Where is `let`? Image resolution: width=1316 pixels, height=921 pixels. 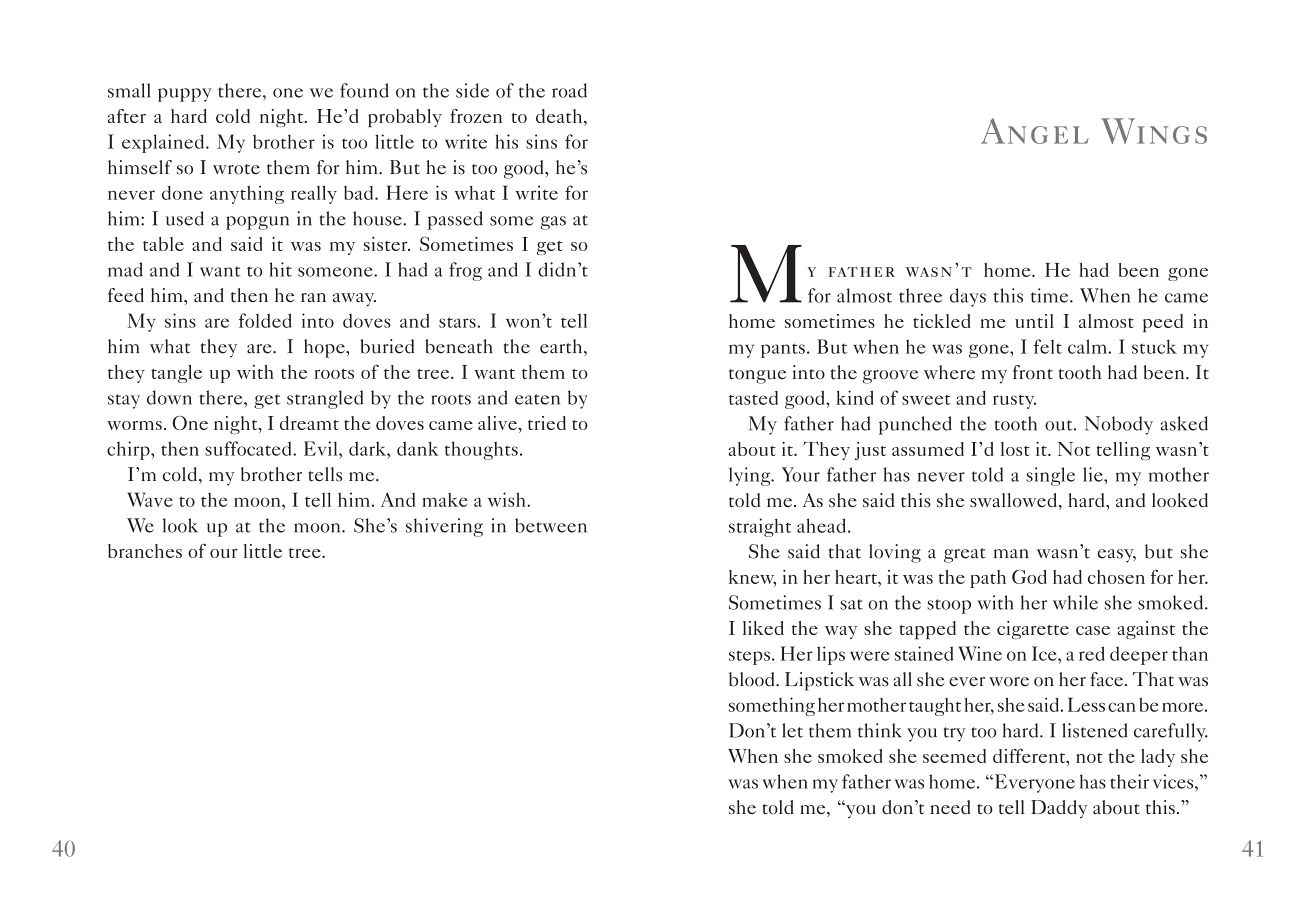
let is located at coordinates (792, 730).
